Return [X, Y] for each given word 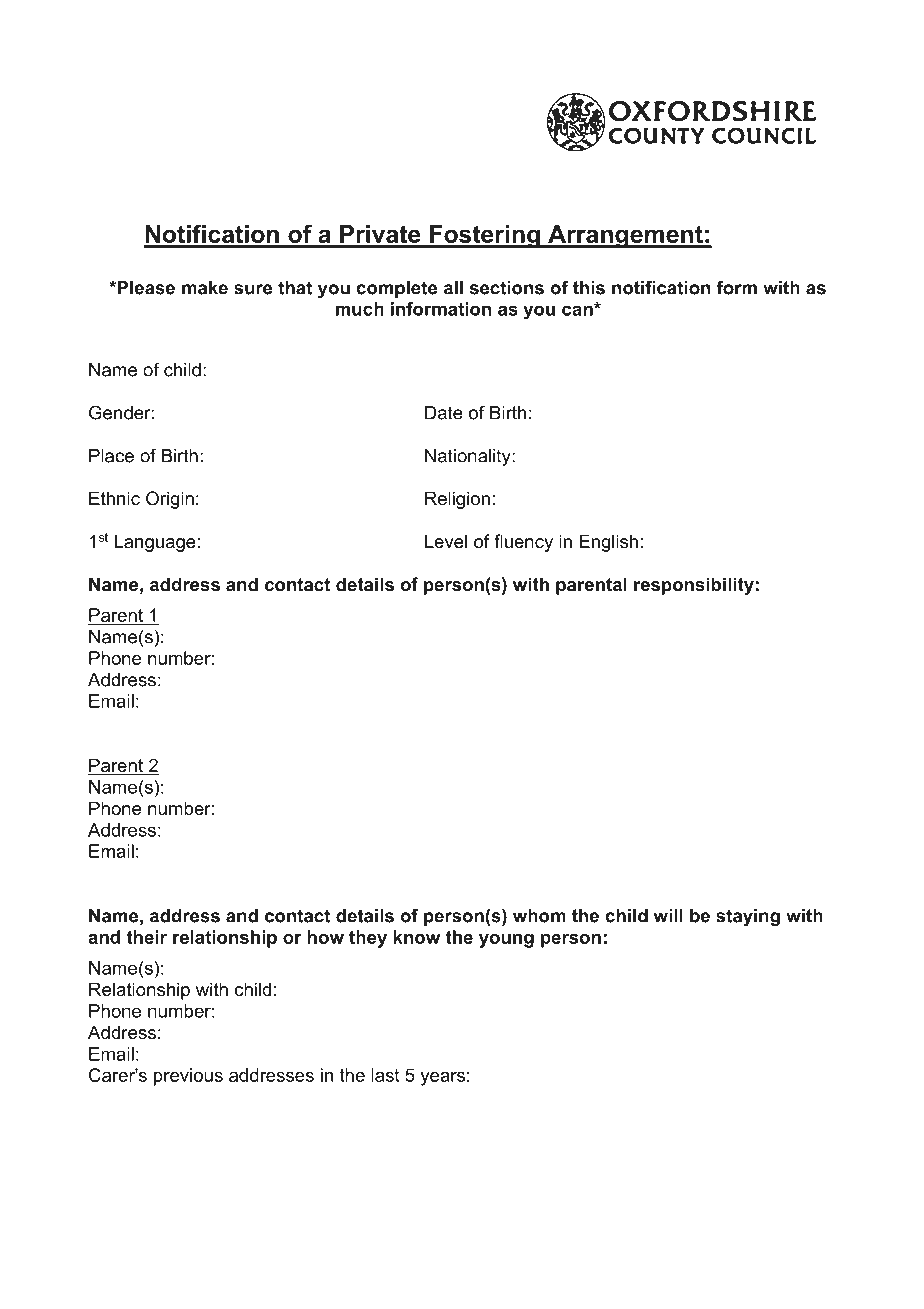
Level [446, 541]
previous [188, 1077]
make [205, 288]
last [385, 1075]
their [146, 937]
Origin [170, 500]
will [668, 916]
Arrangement [625, 236]
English [608, 543]
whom [539, 916]
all [453, 288]
